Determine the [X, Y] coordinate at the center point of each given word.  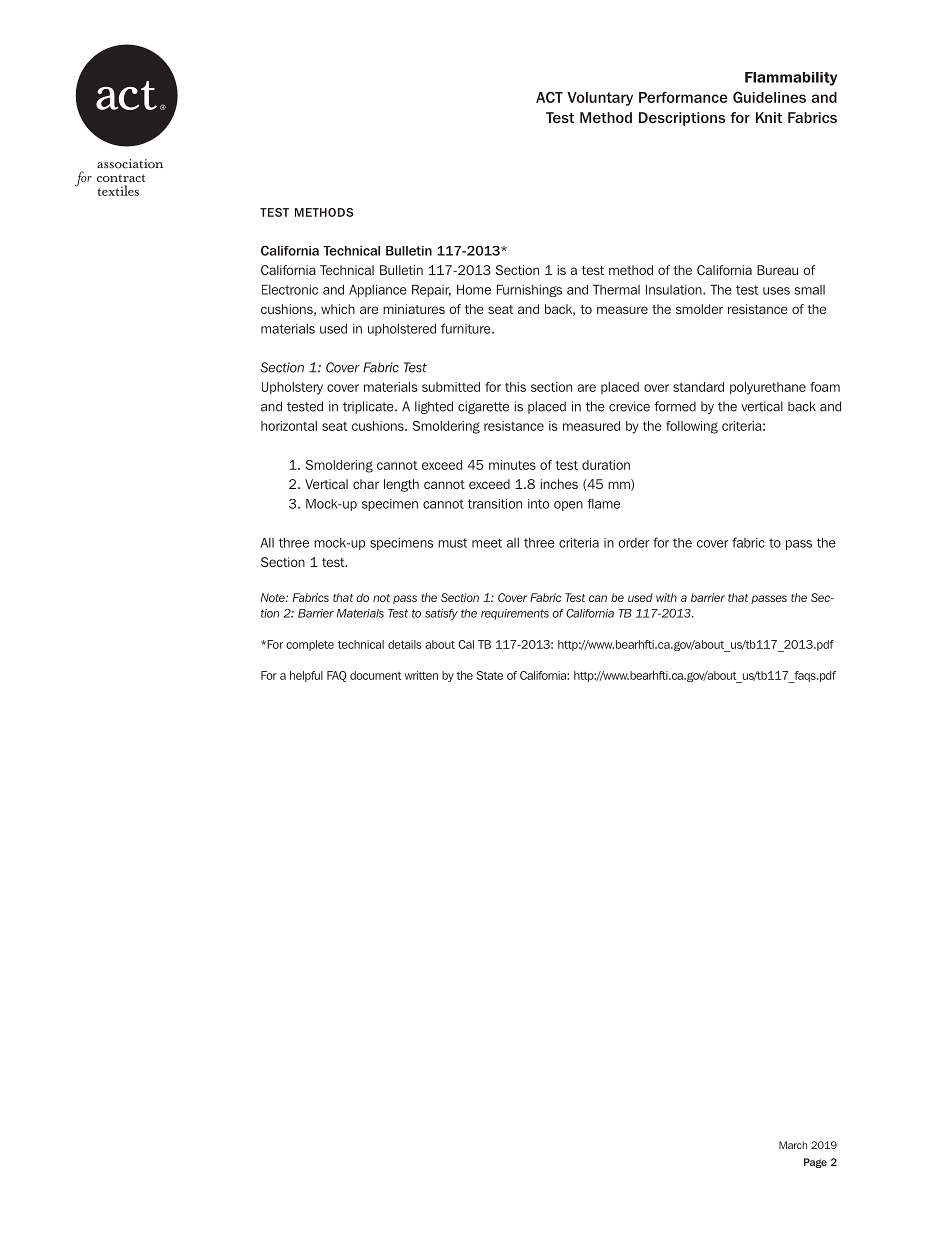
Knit [769, 117]
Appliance [378, 290]
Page [815, 1163]
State [490, 675]
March [793, 1145]
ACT [549, 97]
